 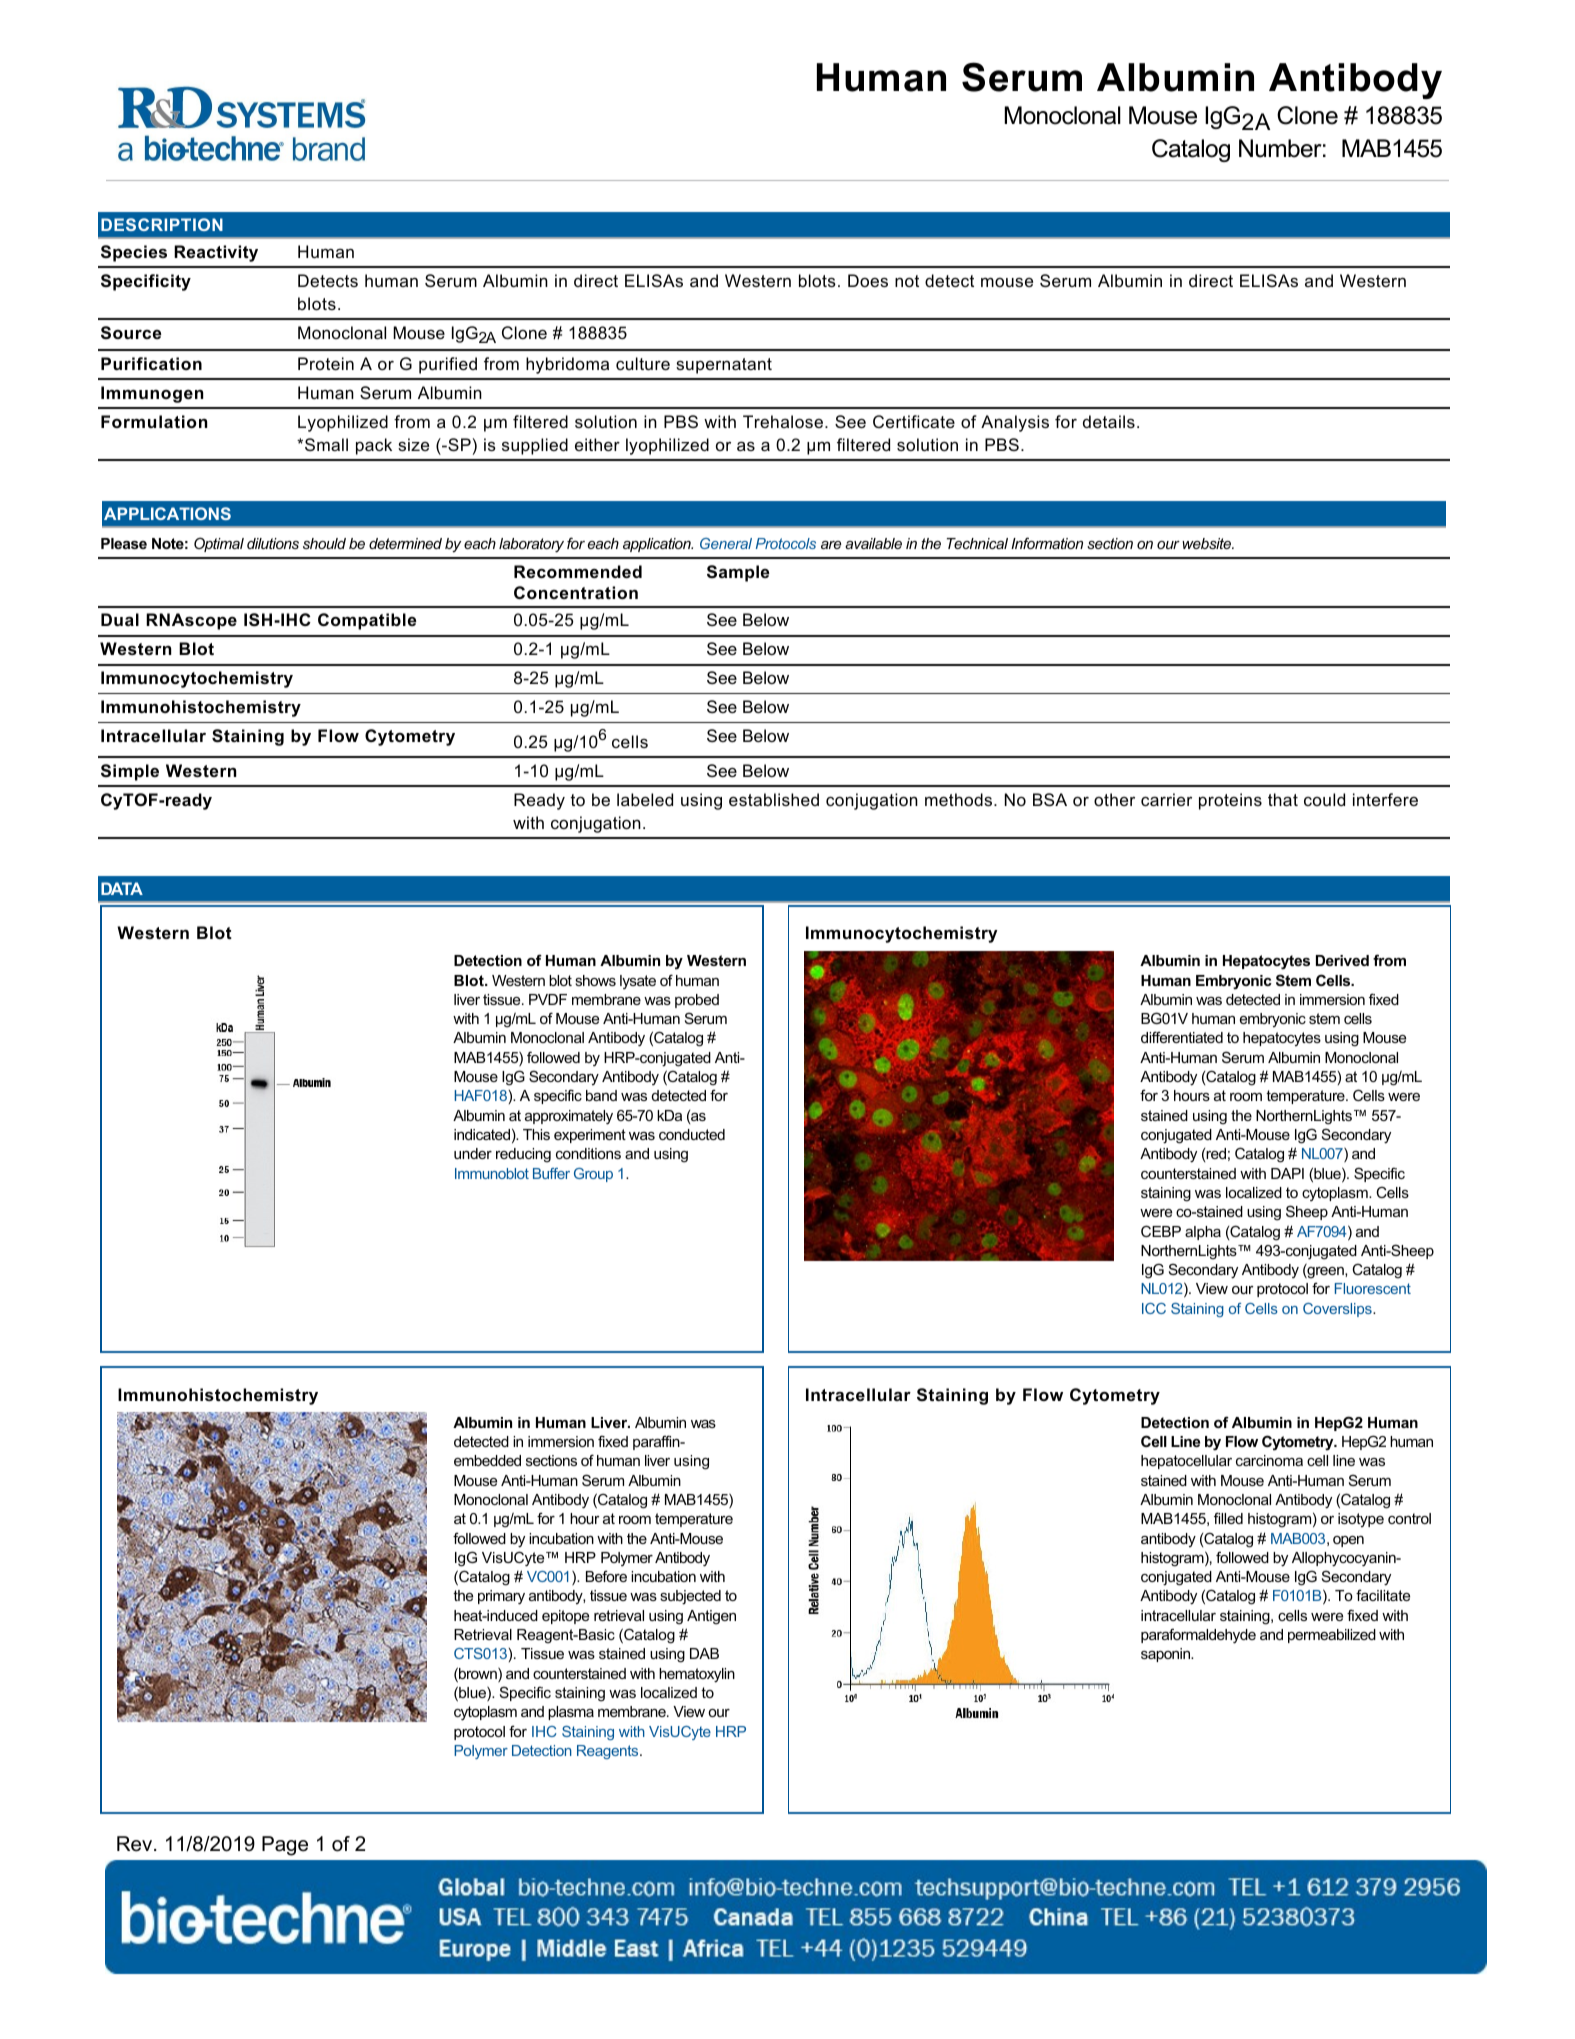 I want to click on Compatible, so click(x=367, y=621).
